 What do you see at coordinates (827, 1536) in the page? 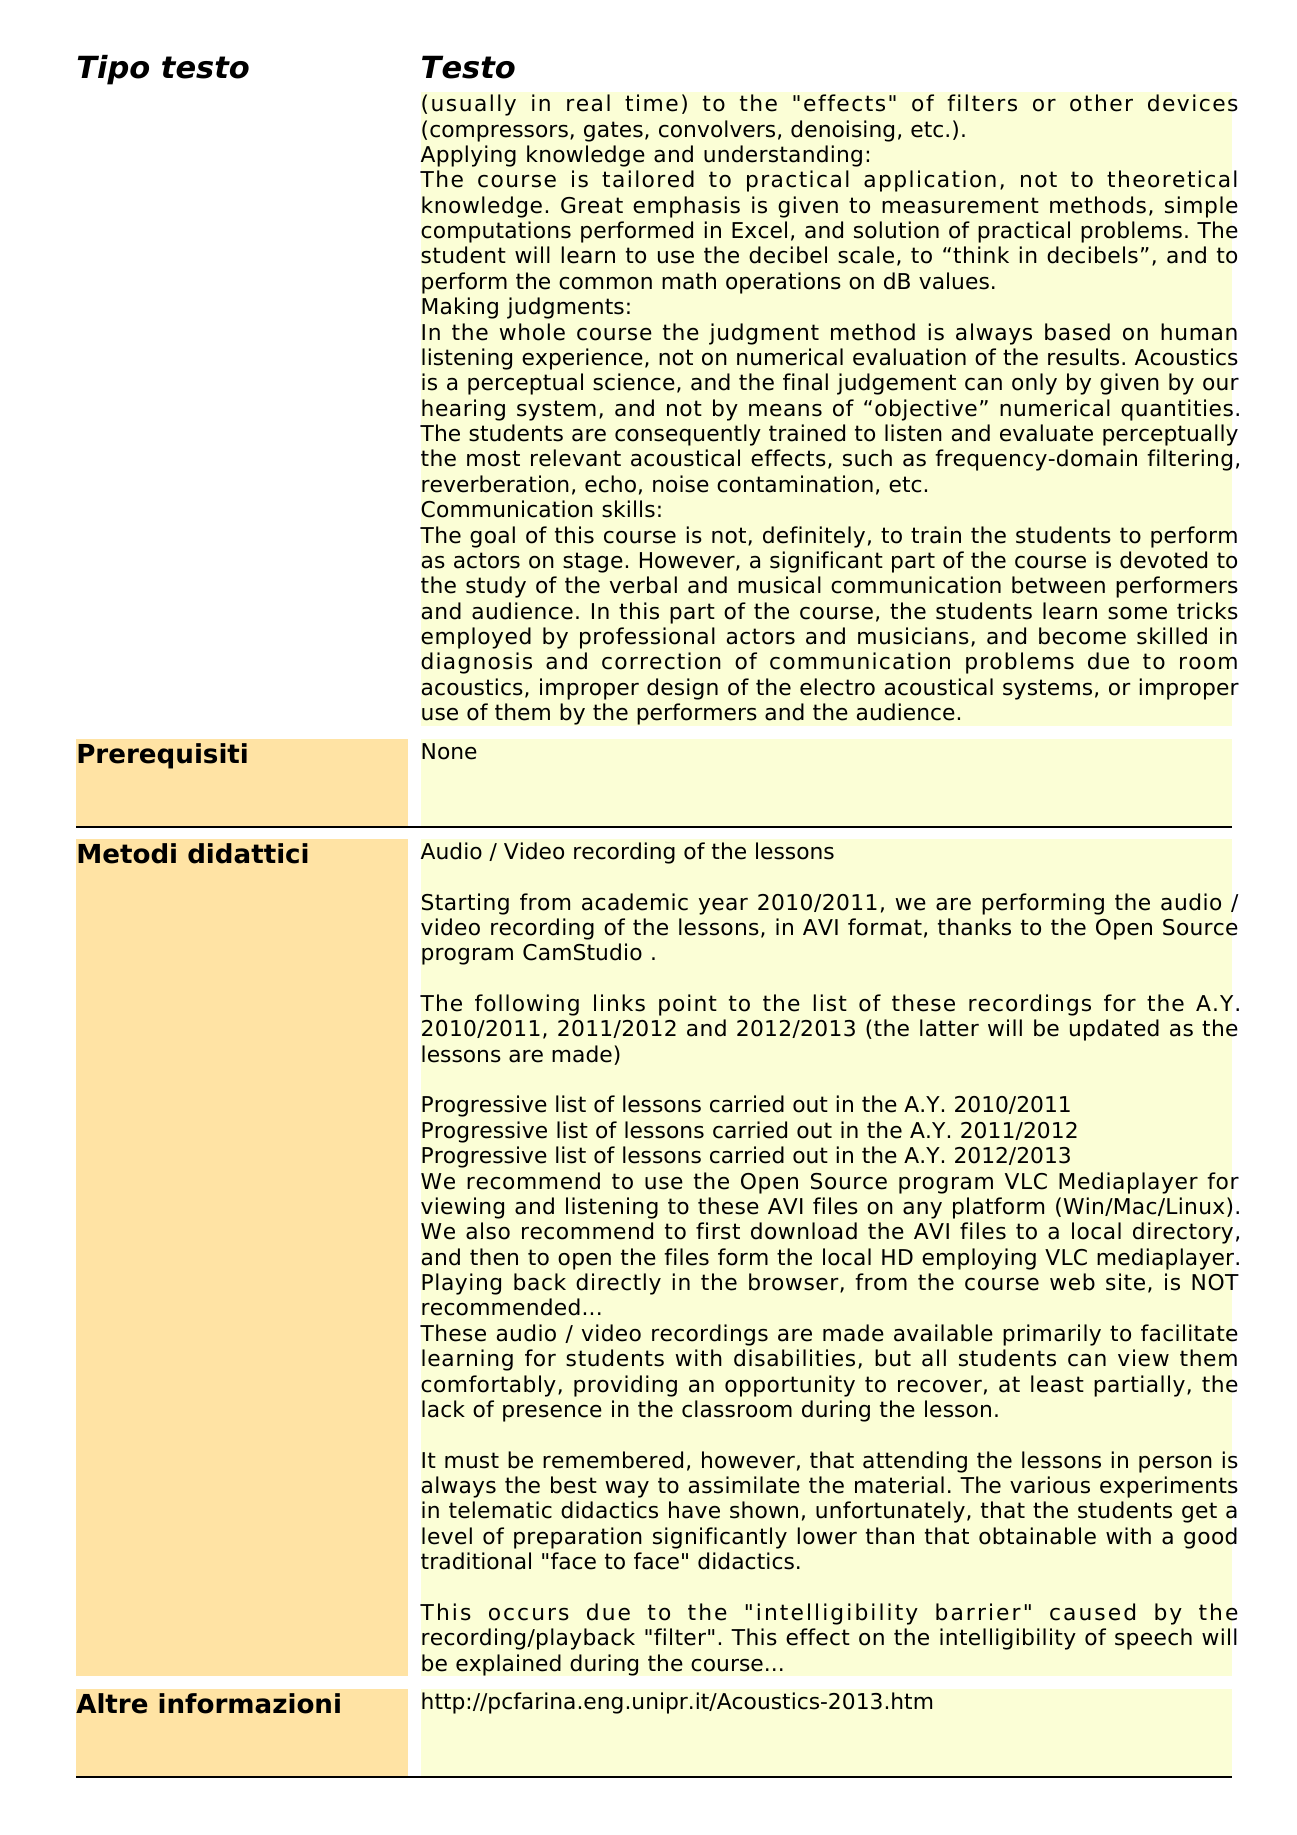
I see `lower` at bounding box center [827, 1536].
